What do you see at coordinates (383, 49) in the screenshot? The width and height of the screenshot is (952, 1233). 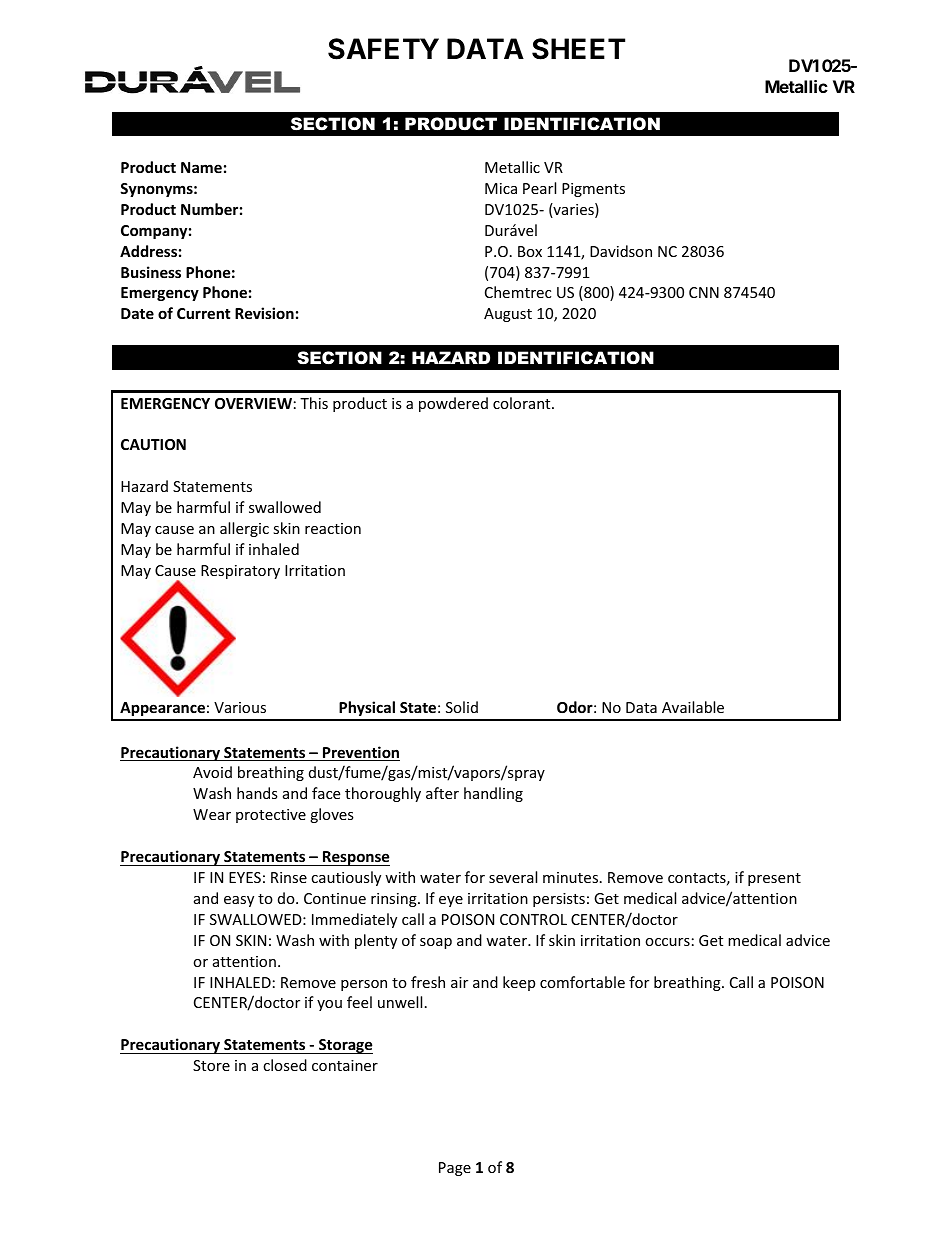 I see `SAFETY` at bounding box center [383, 49].
